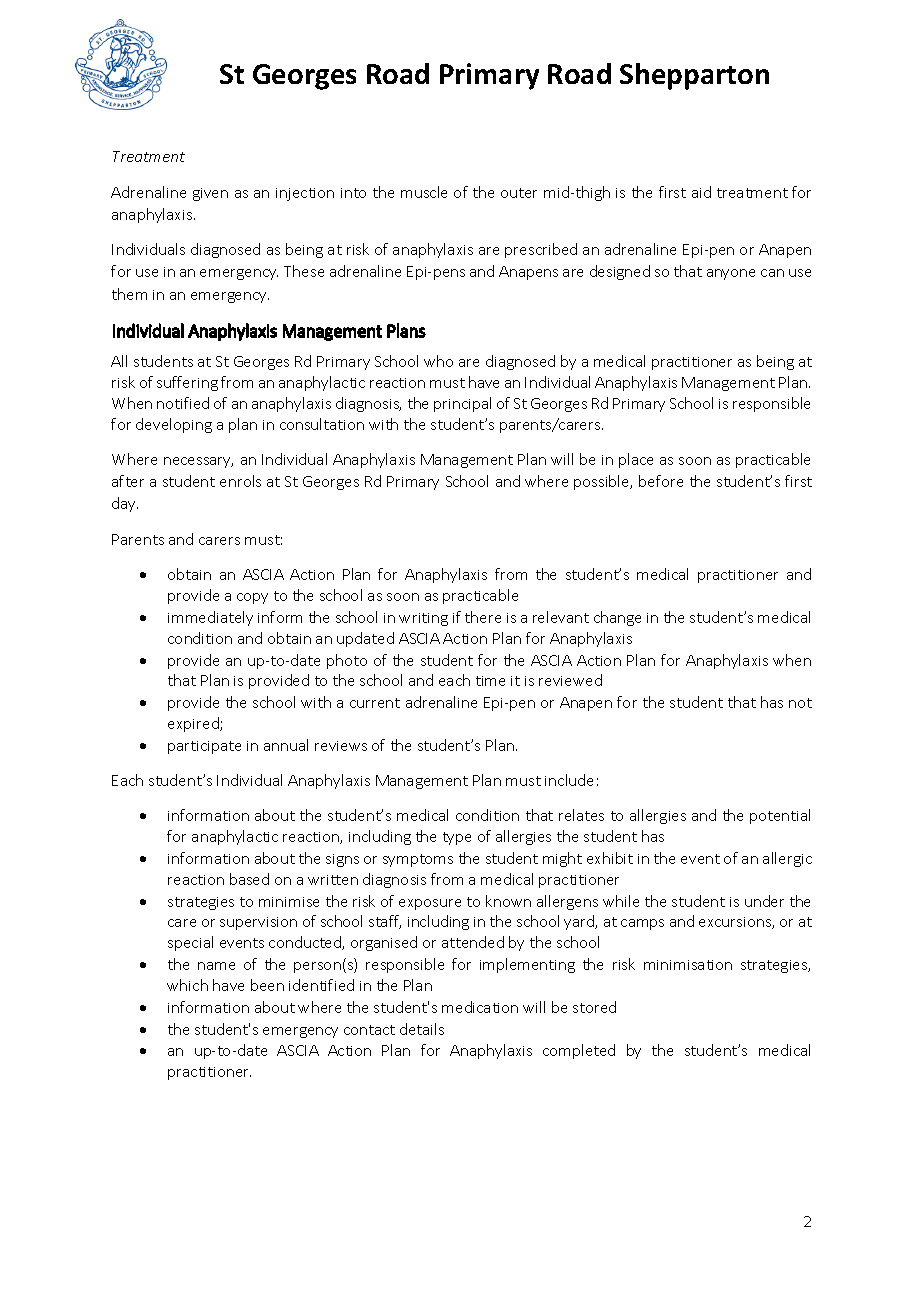 This document has height=1308, width=924. Describe the element at coordinates (187, 985) in the document. I see `which` at that location.
